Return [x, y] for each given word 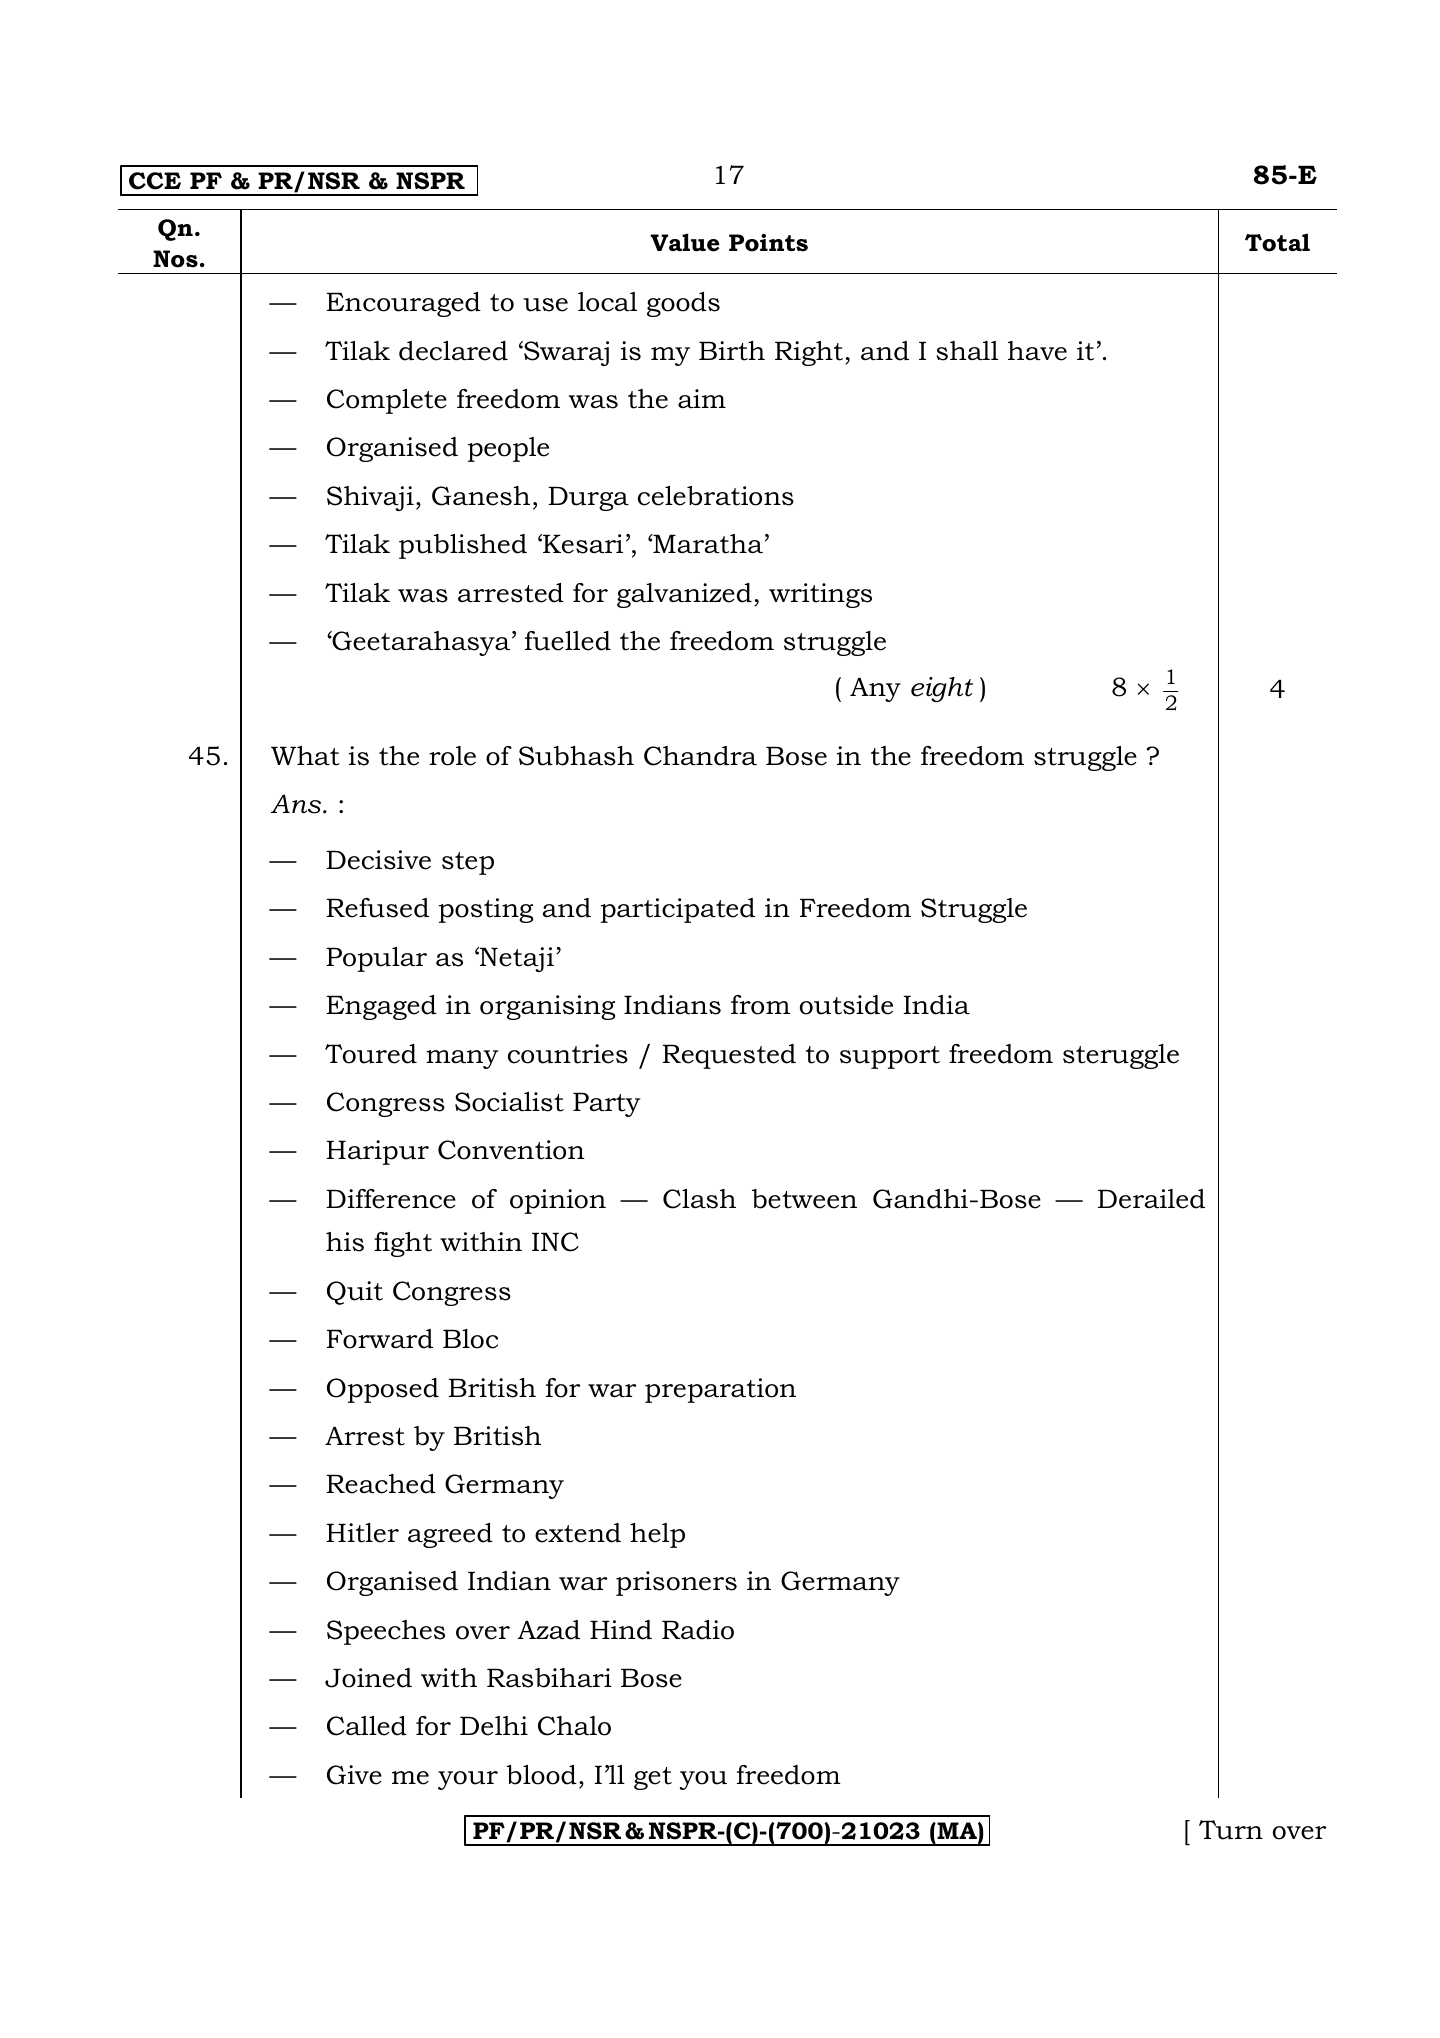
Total [1277, 242]
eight [942, 689]
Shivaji [370, 498]
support [890, 1057]
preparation [720, 1390]
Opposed [383, 1390]
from [760, 1005]
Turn [1231, 1830]
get [653, 1778]
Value [684, 242]
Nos [175, 259]
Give [354, 1775]
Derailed [1151, 1199]
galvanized [684, 595]
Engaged [381, 1007]
